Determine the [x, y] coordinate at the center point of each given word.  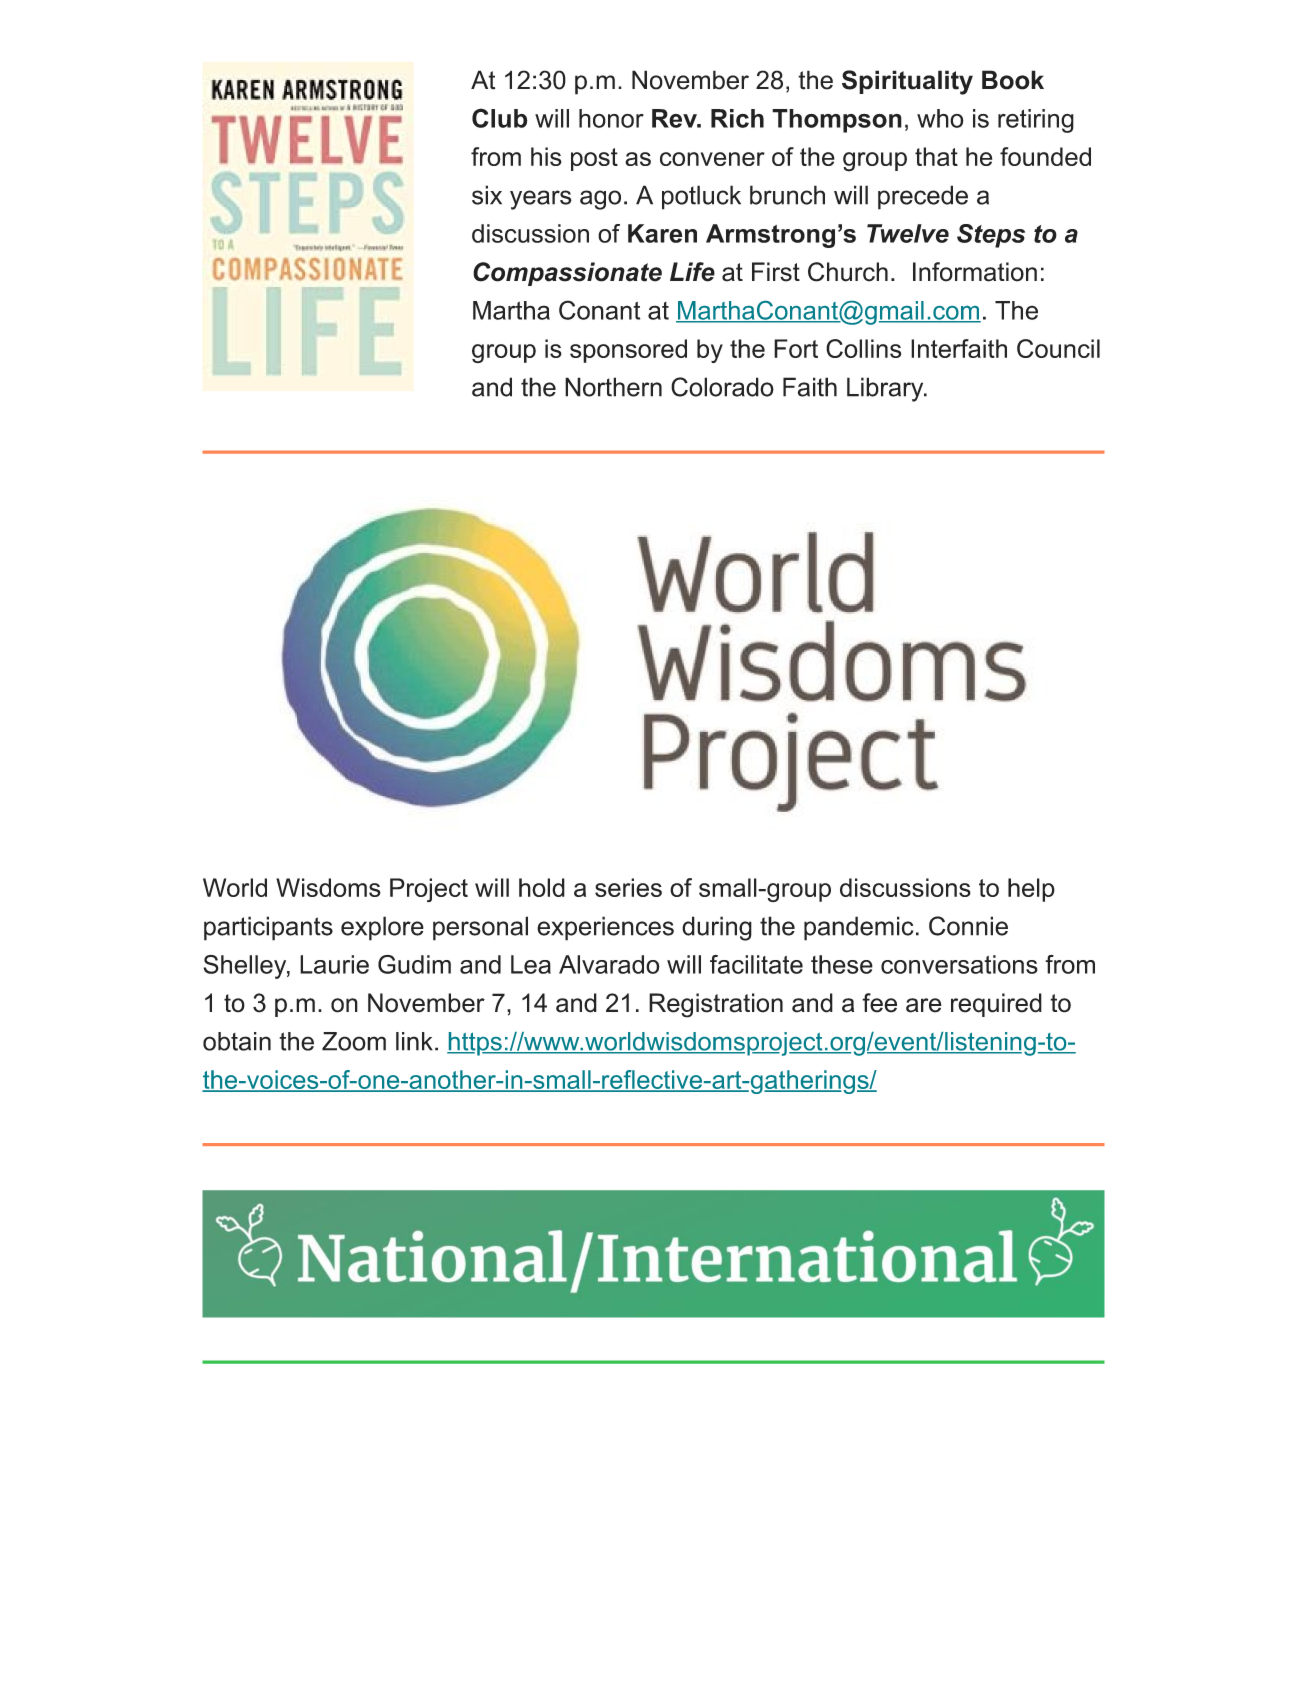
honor [611, 118]
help [1031, 890]
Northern [613, 387]
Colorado [722, 387]
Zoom [354, 1041]
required [996, 1005]
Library [886, 389]
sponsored [628, 351]
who [940, 118]
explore [382, 928]
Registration [716, 1005]
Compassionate [567, 274]
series [628, 887]
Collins [863, 348]
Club [500, 118]
